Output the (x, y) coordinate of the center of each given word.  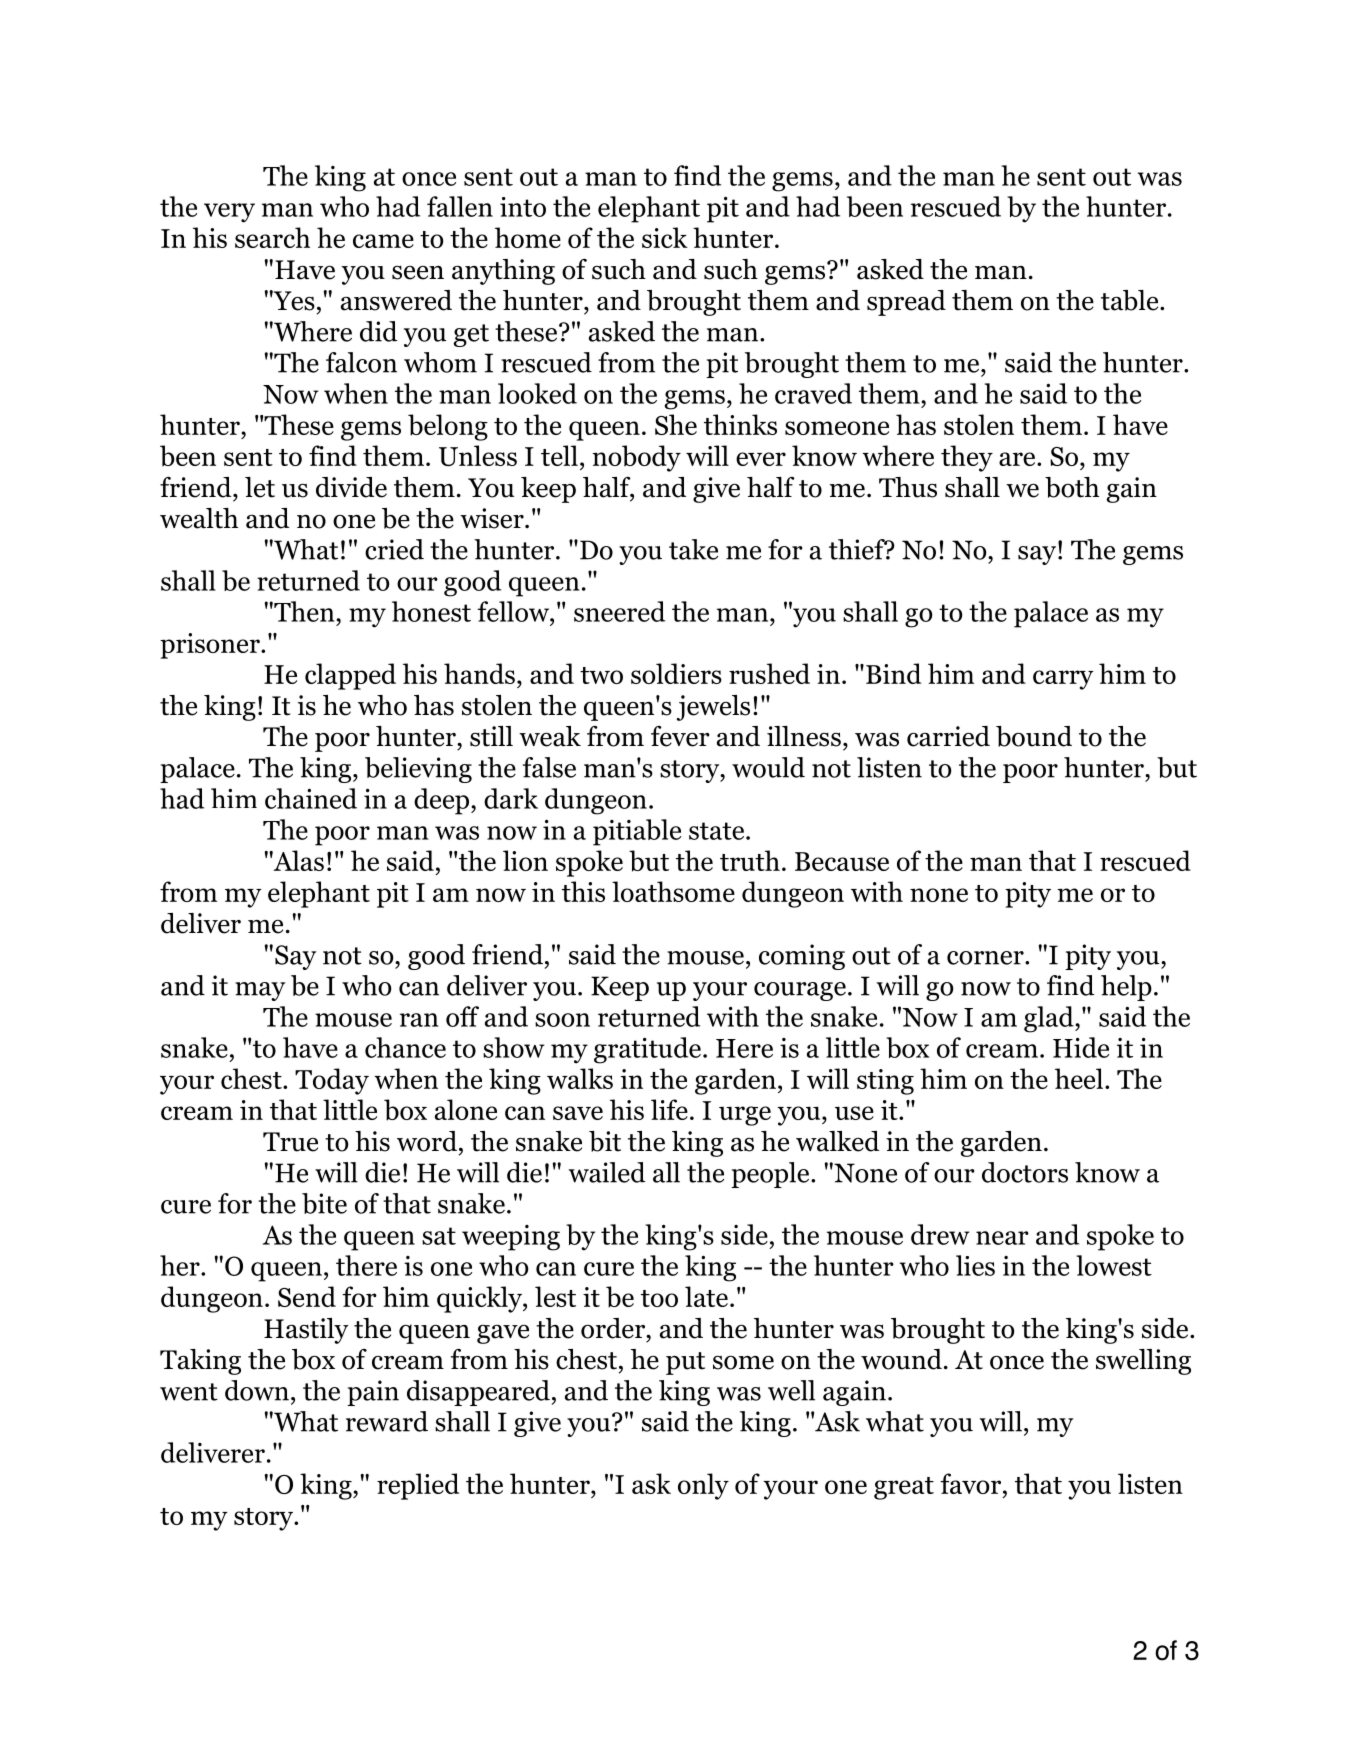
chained (311, 798)
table (1131, 300)
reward (387, 1421)
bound (1034, 736)
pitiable (637, 832)
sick (665, 237)
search (272, 237)
